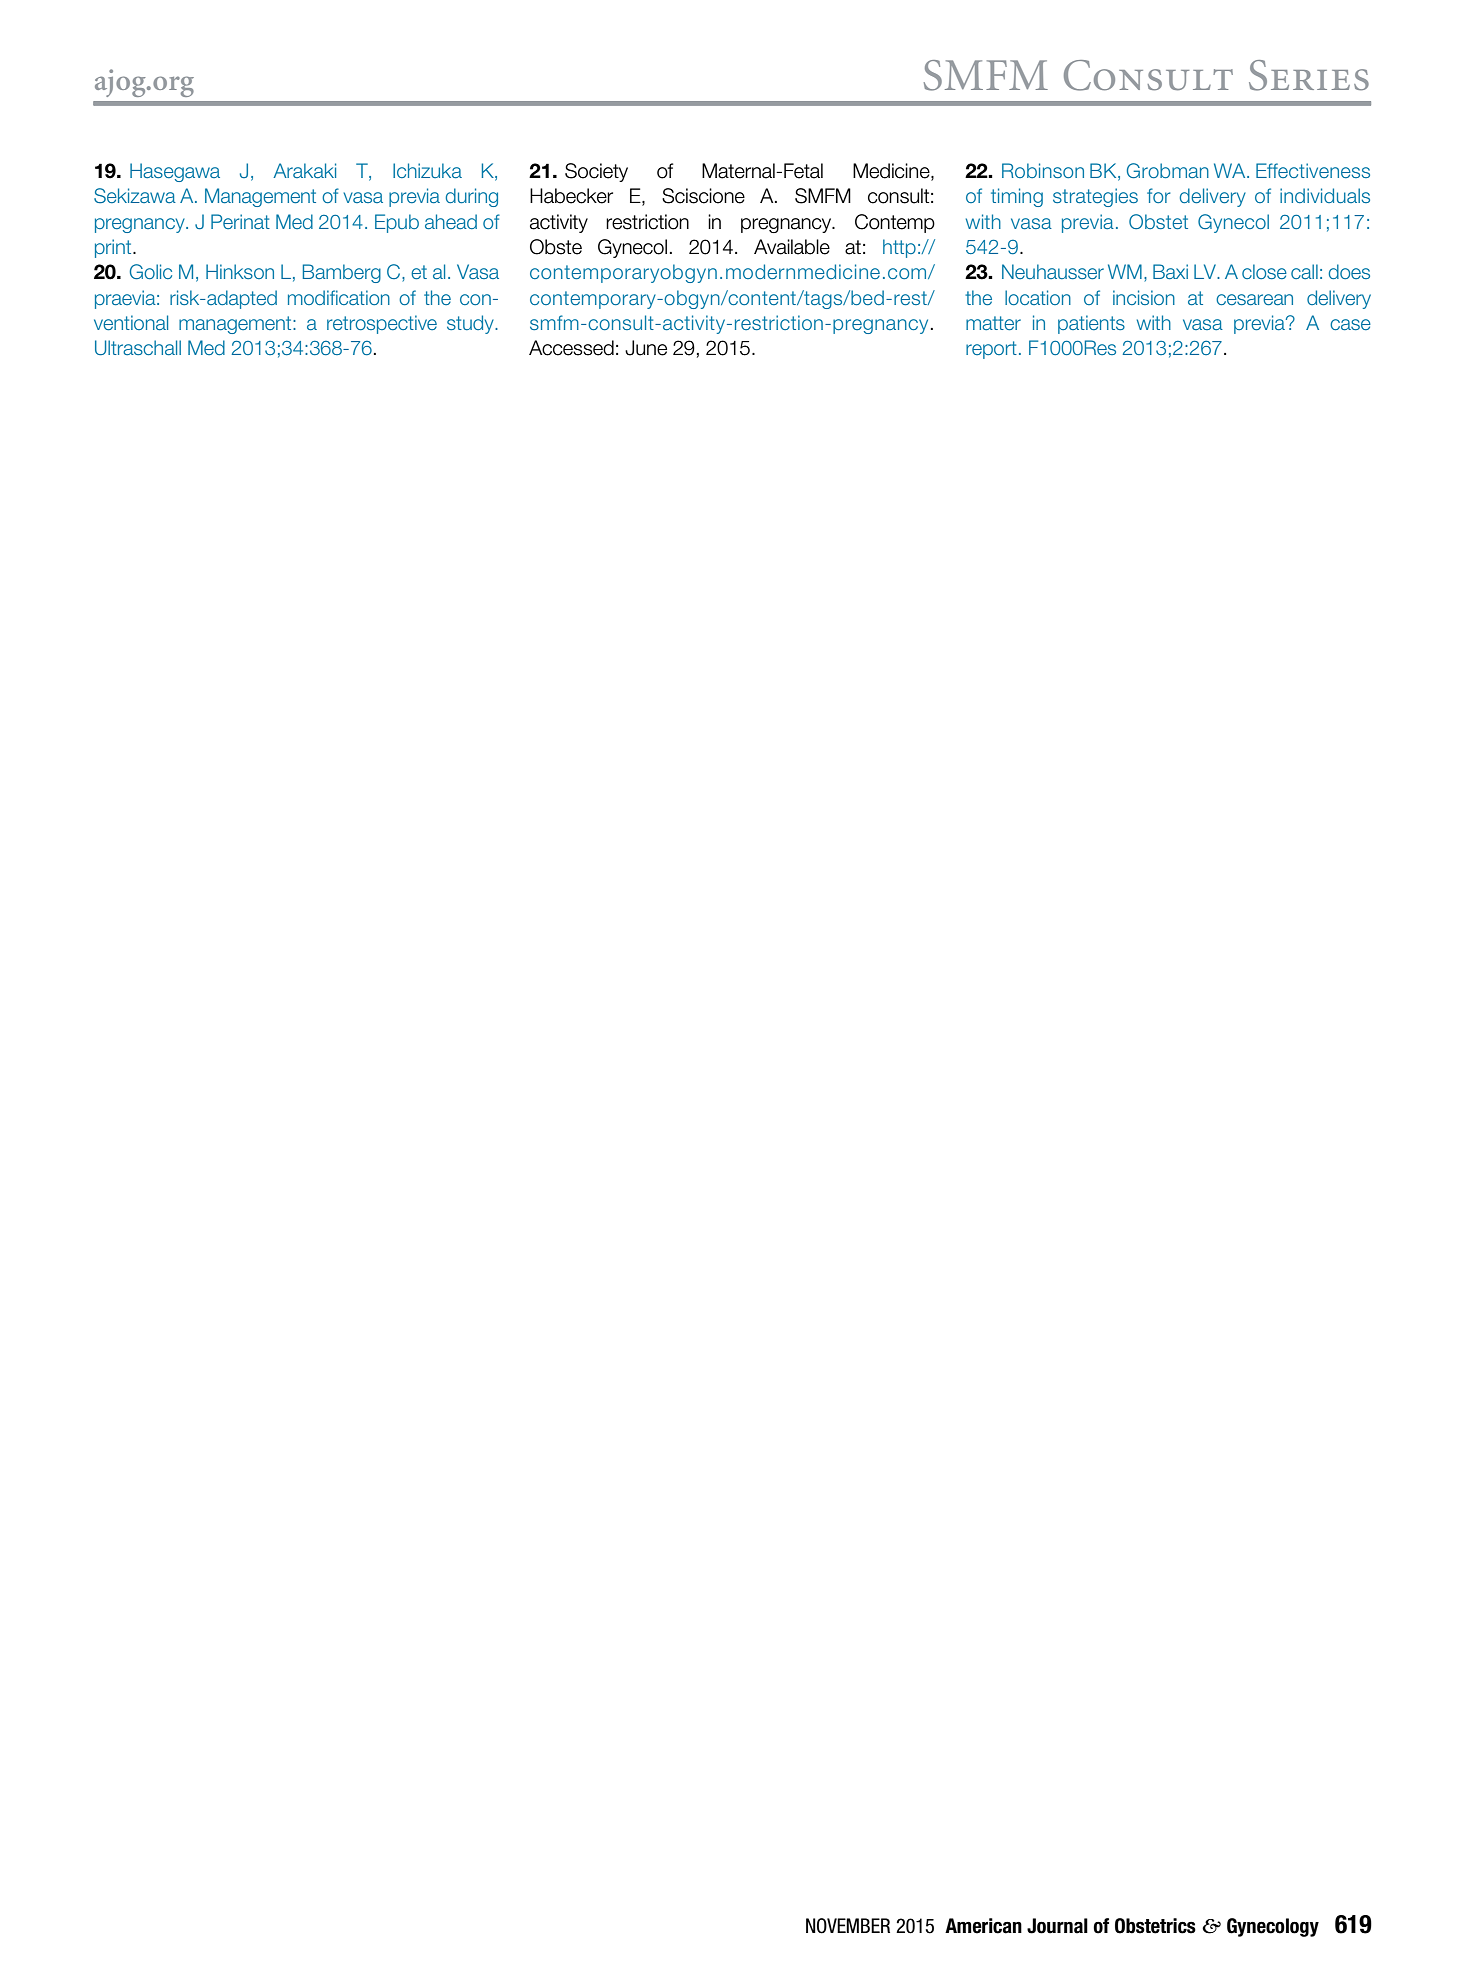 Image resolution: width=1465 pixels, height=1969 pixels. What do you see at coordinates (382, 324) in the page?
I see `retrospective` at bounding box center [382, 324].
